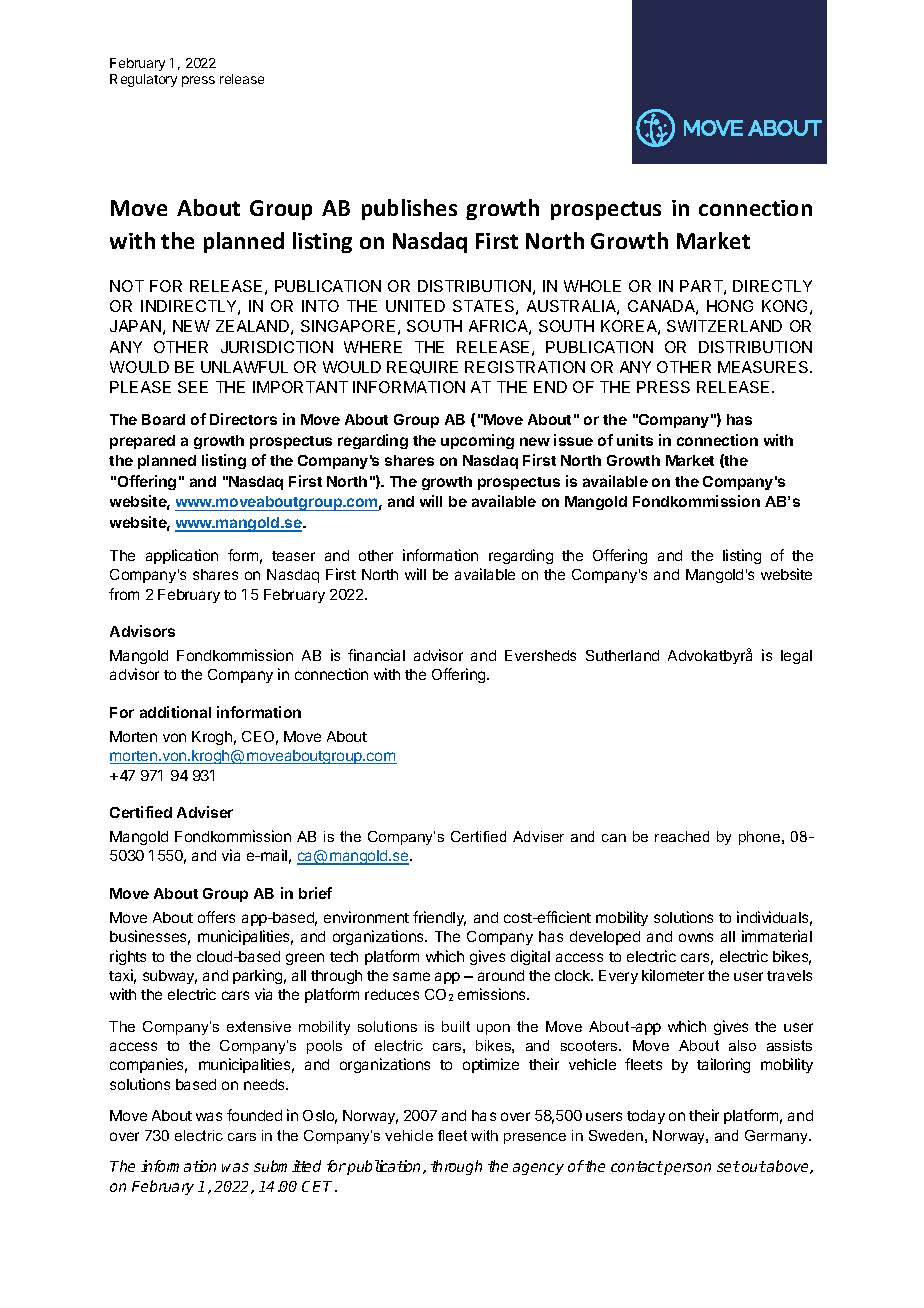 The image size is (924, 1308). What do you see at coordinates (477, 441) in the page?
I see `upcoming` at bounding box center [477, 441].
